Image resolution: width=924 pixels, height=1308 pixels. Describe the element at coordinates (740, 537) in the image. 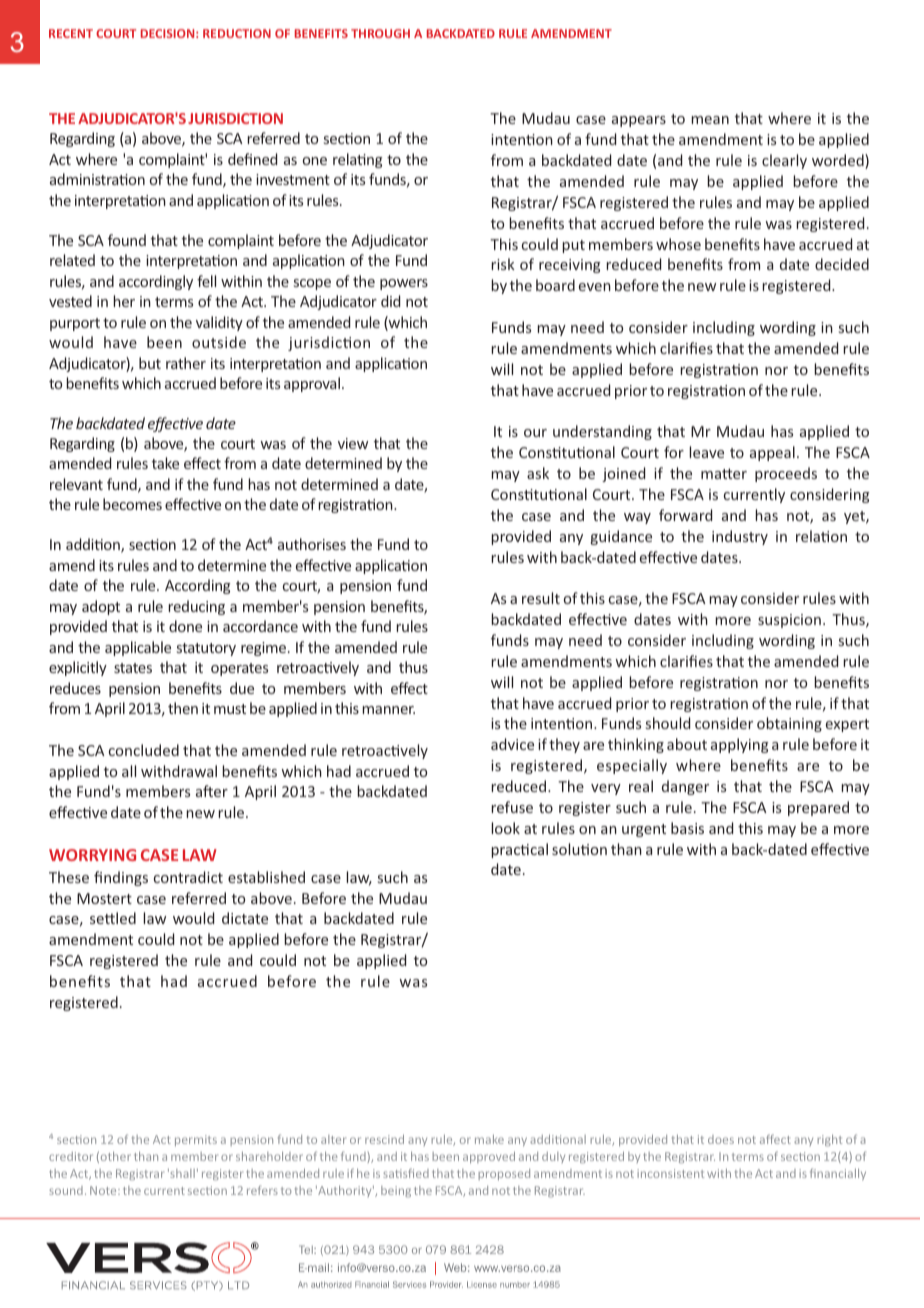

I see `industry` at that location.
